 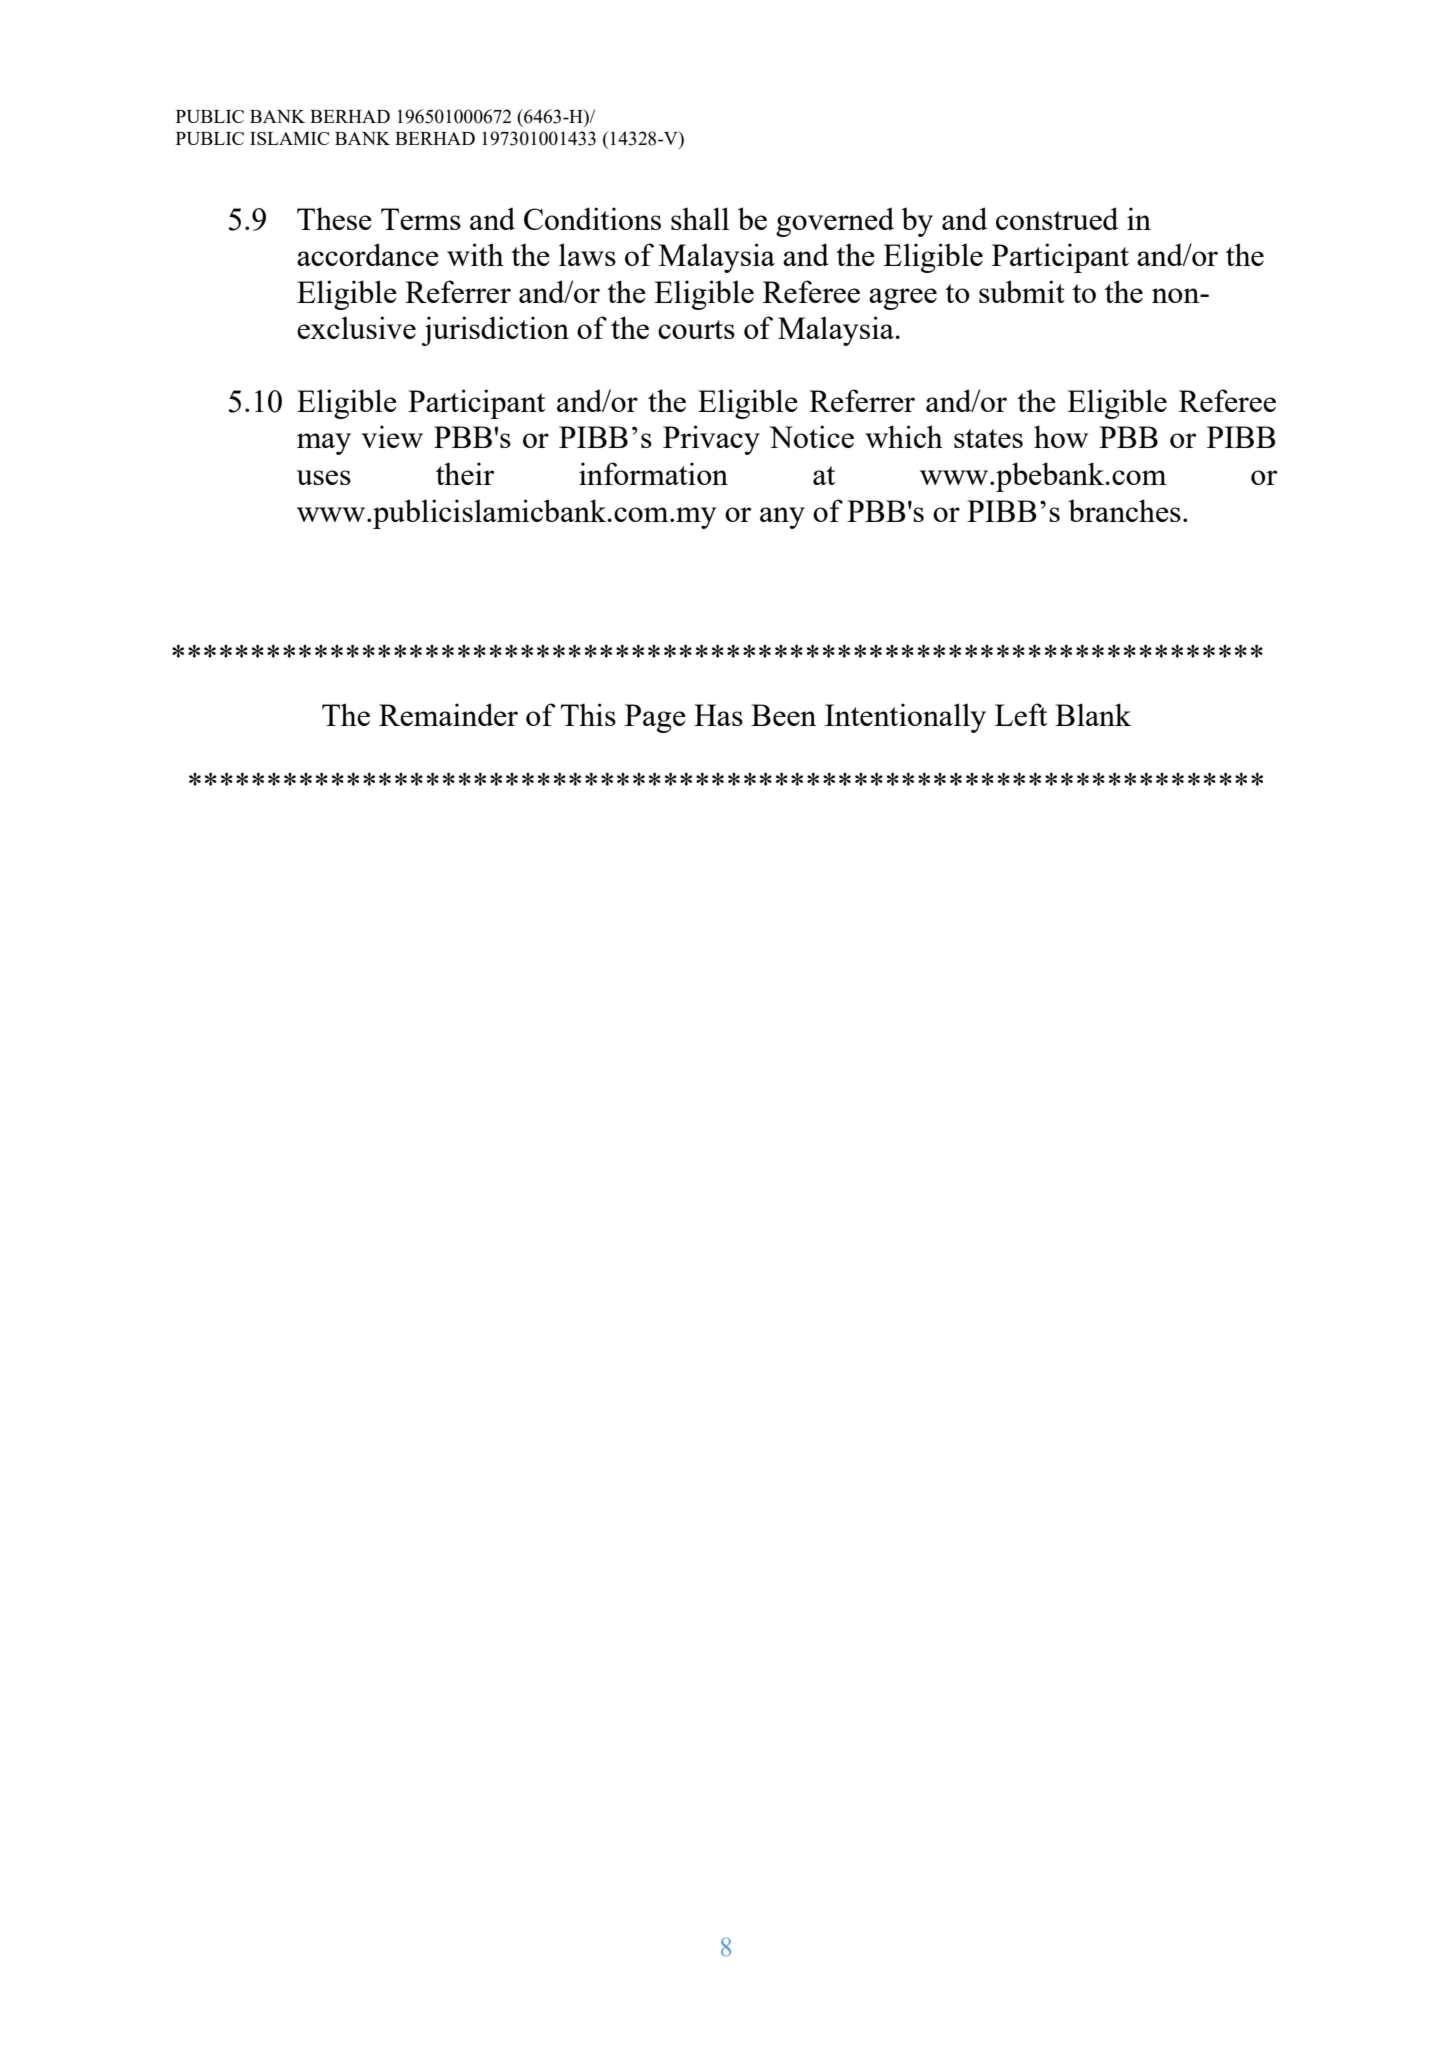 What do you see at coordinates (448, 714) in the screenshot?
I see `Remainder` at bounding box center [448, 714].
